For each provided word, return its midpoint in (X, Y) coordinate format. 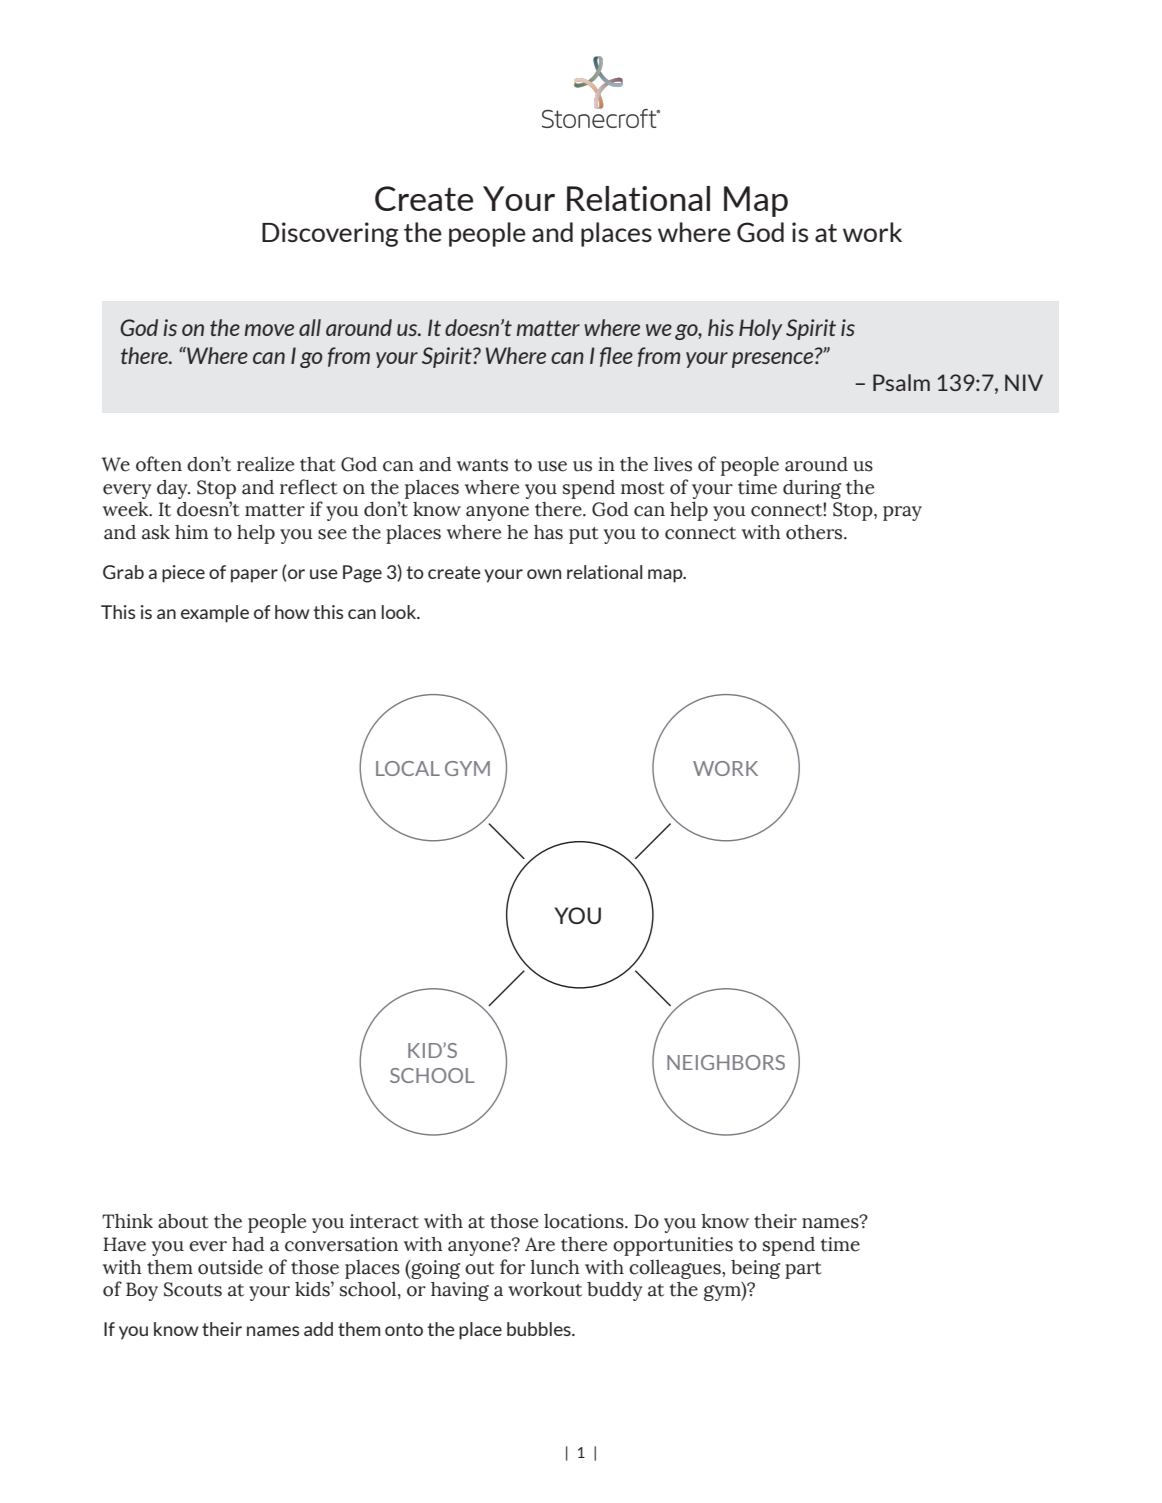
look (400, 612)
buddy (614, 1291)
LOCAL (408, 768)
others (815, 532)
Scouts (193, 1289)
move (269, 330)
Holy (760, 329)
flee (616, 357)
